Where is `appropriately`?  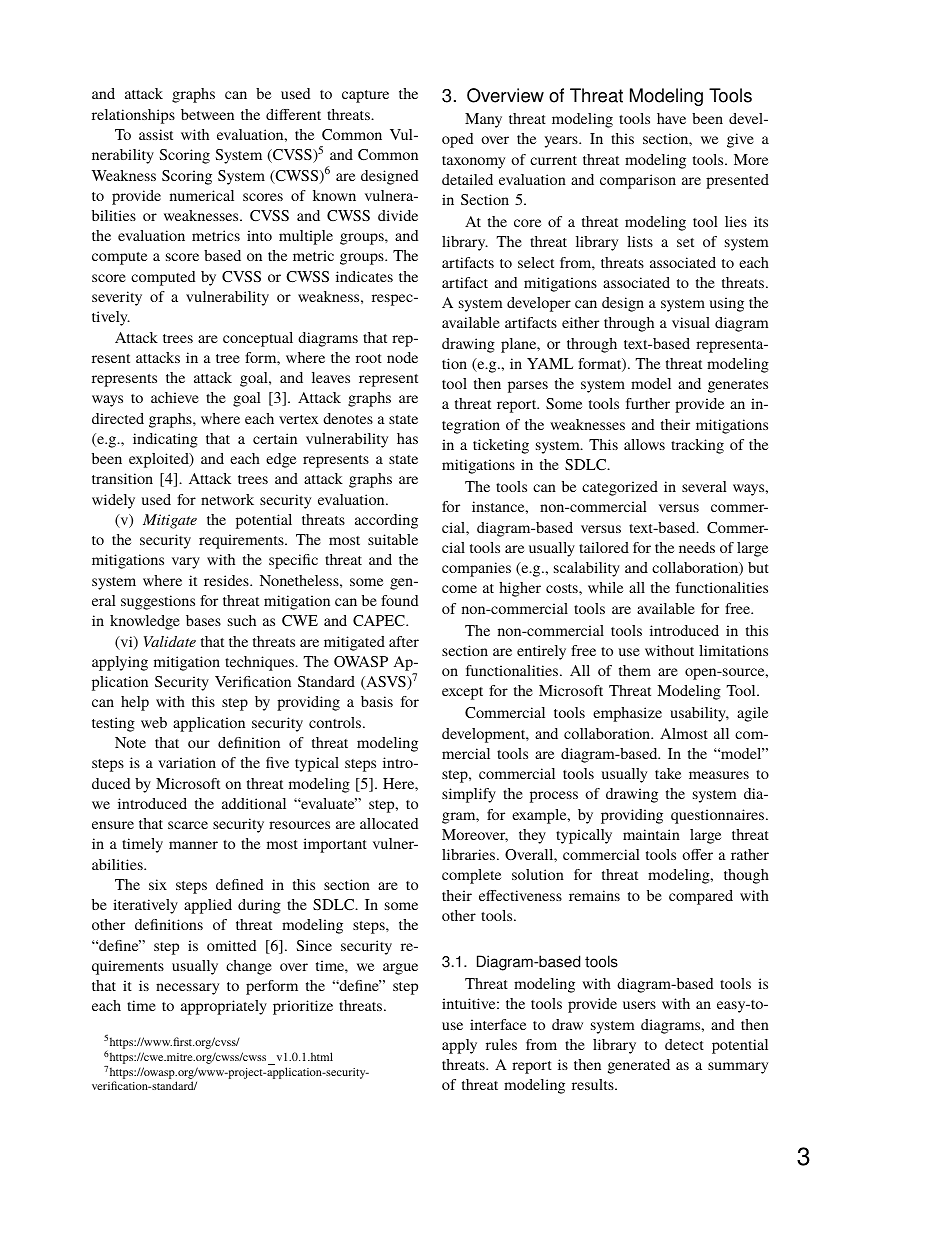
appropriately is located at coordinates (224, 1007).
